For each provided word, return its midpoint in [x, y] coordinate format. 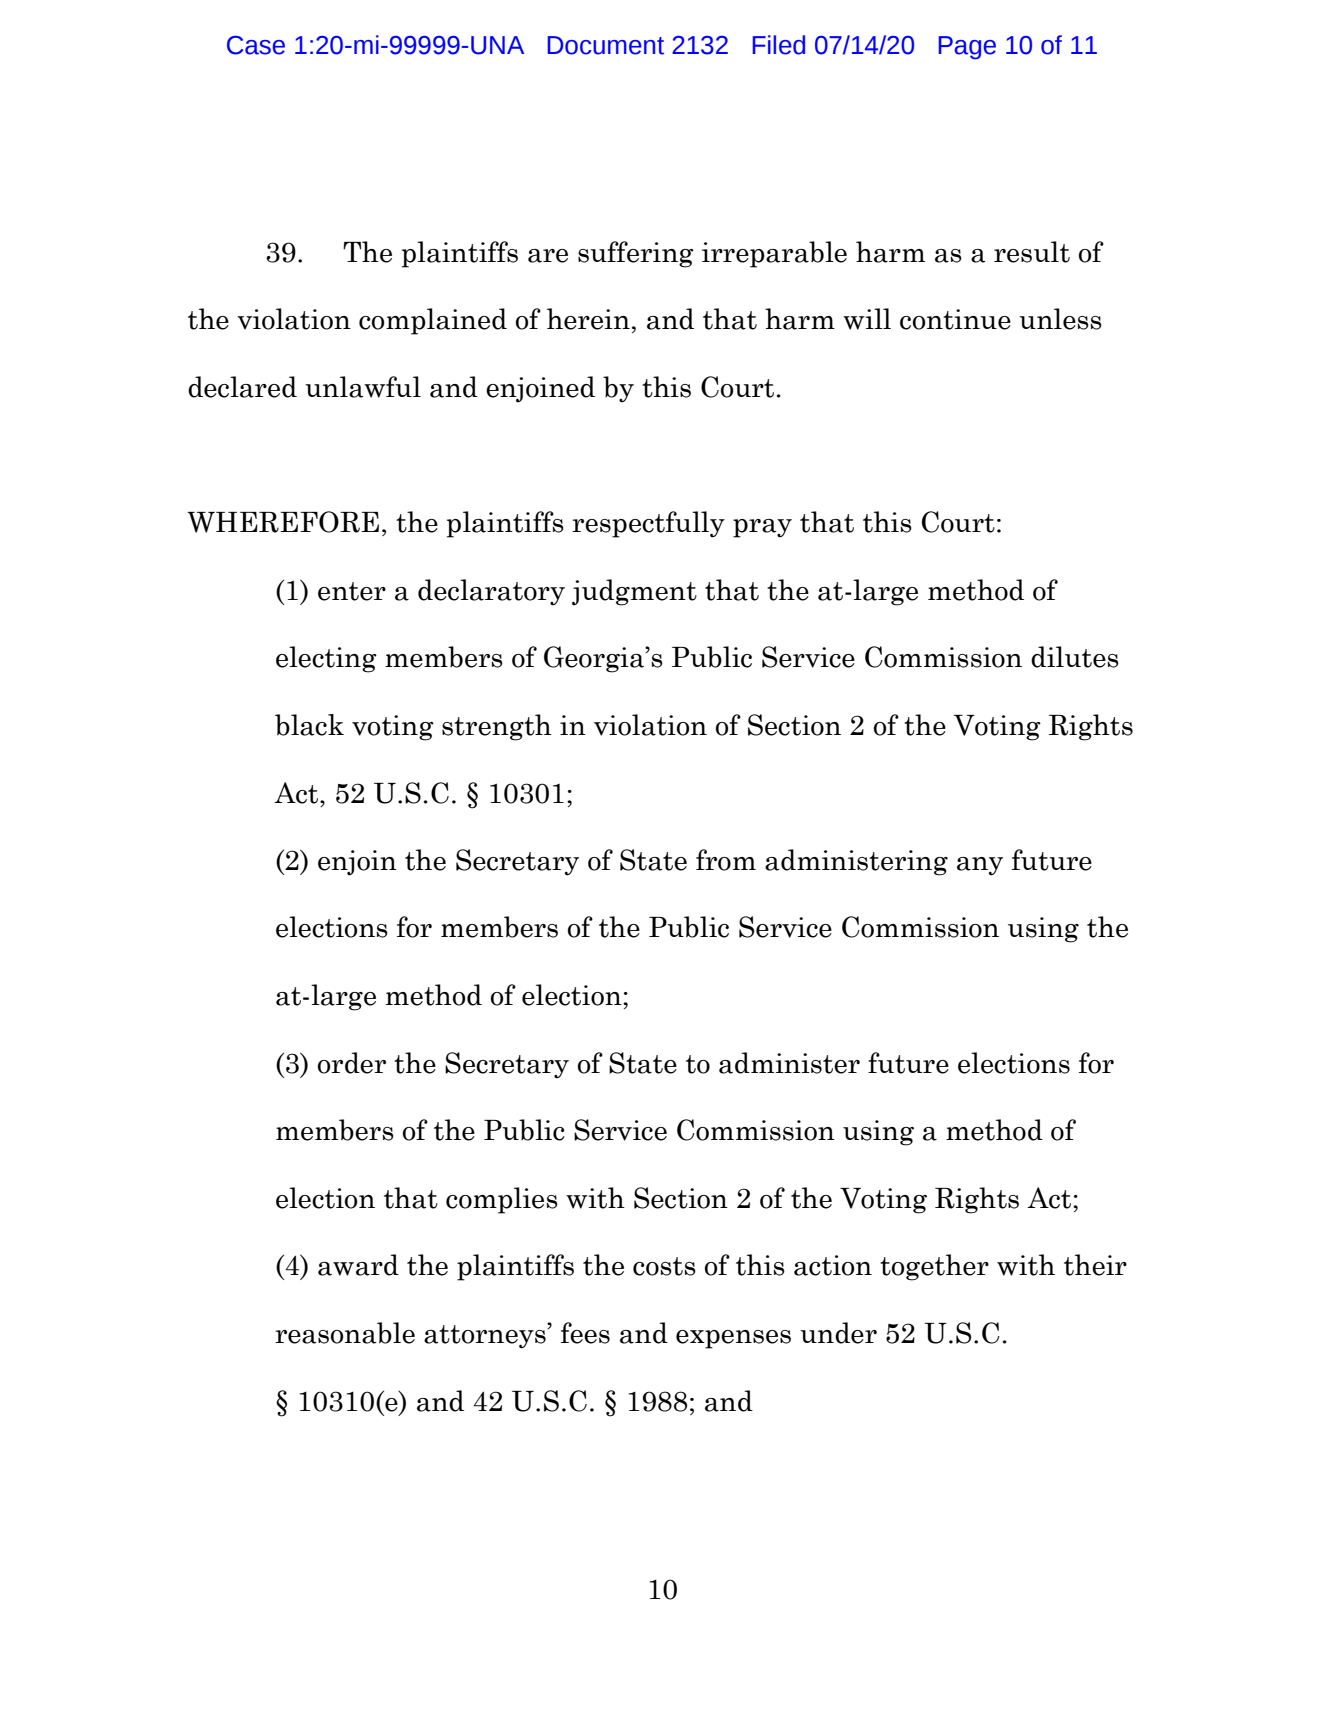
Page [967, 47]
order [352, 1063]
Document [605, 45]
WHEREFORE [283, 522]
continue [955, 319]
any [980, 866]
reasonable [345, 1333]
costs [664, 1266]
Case [256, 45]
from [726, 860]
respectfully [648, 524]
